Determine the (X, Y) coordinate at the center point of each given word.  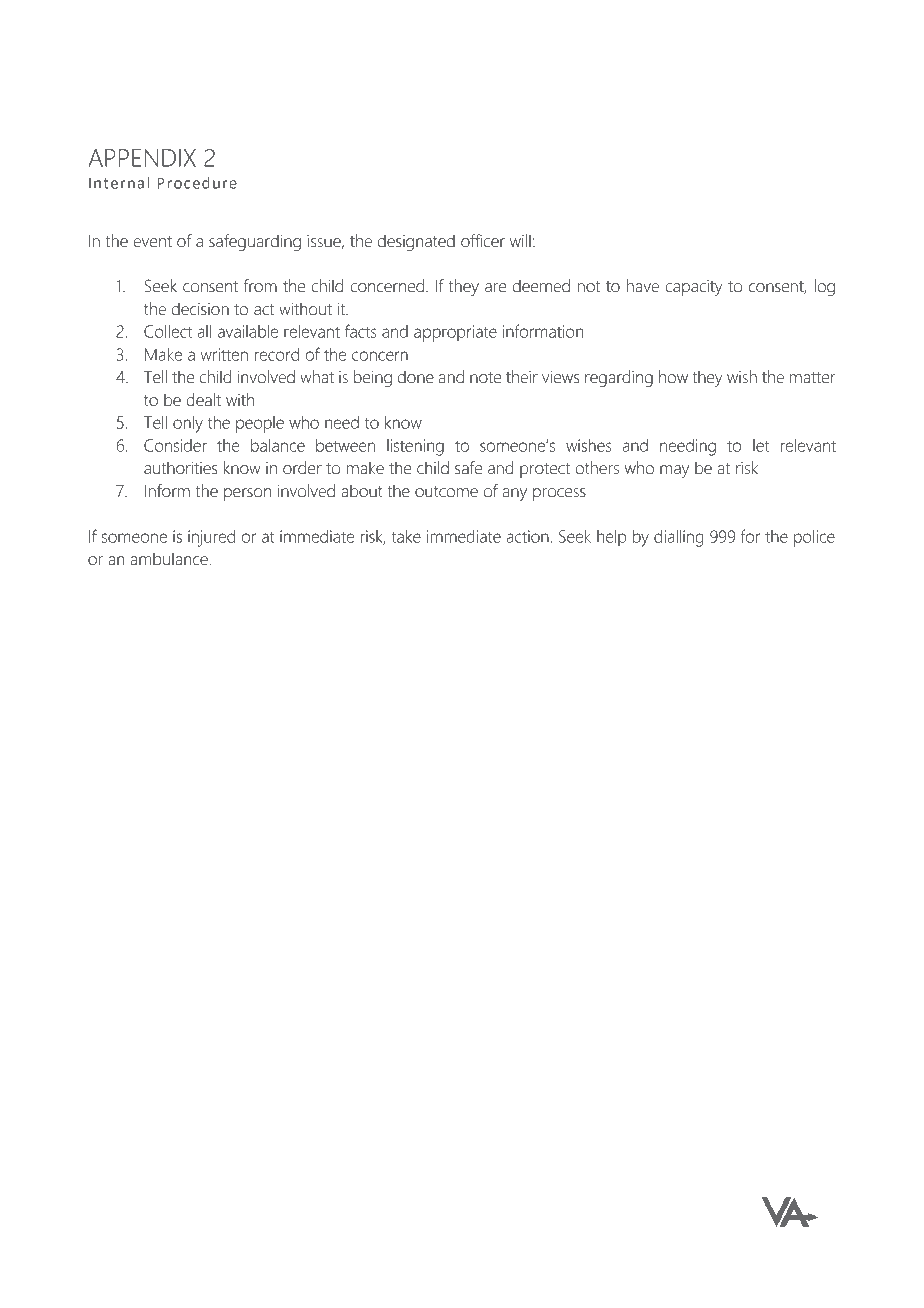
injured (211, 538)
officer (483, 241)
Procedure (197, 183)
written (224, 354)
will (520, 240)
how (673, 377)
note (485, 378)
